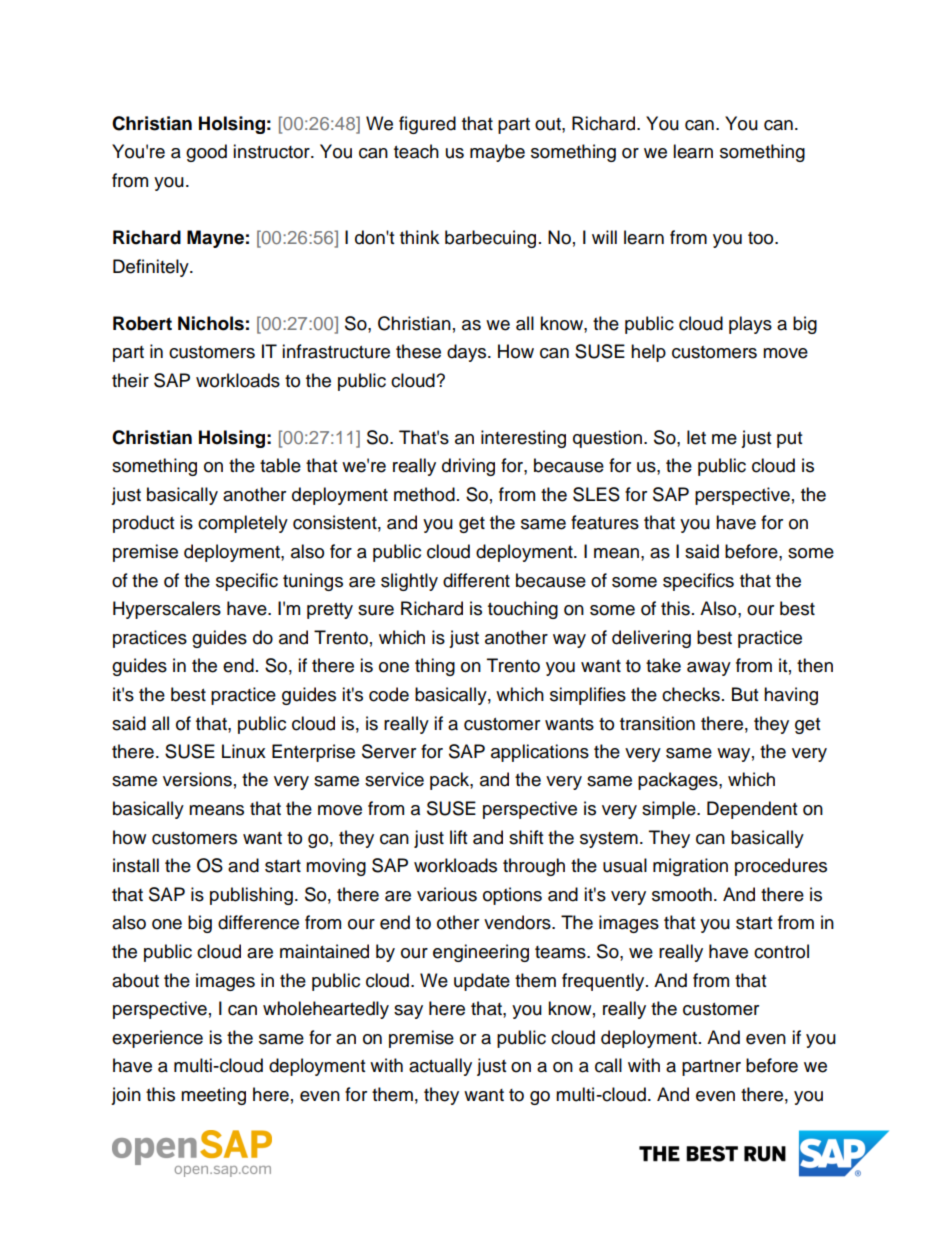 The width and height of the document is (952, 1233). I want to click on control, so click(781, 951).
